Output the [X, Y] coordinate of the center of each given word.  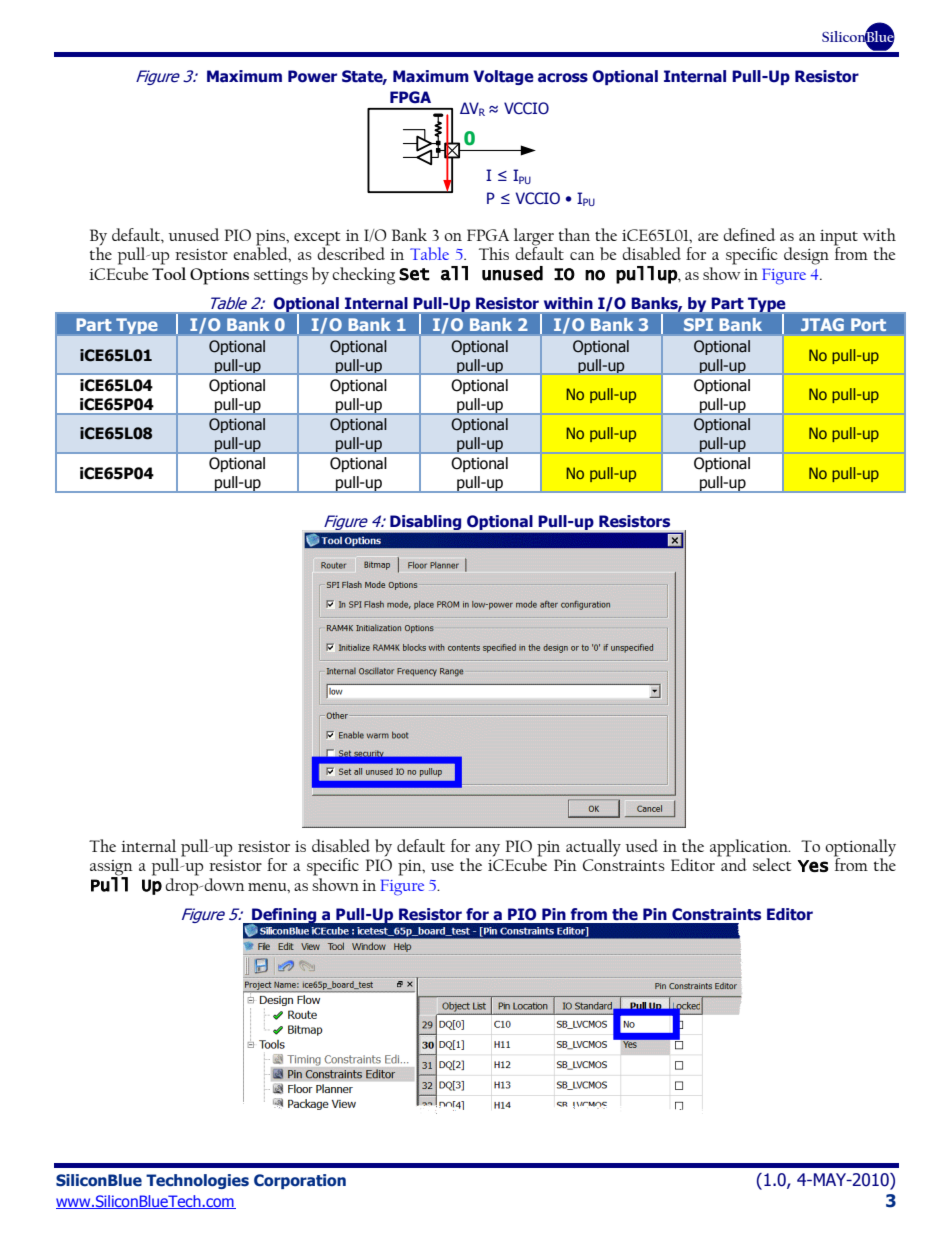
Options [219, 276]
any [487, 850]
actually [593, 848]
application [750, 849]
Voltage [503, 77]
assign [111, 869]
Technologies [197, 1181]
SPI [698, 324]
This [494, 253]
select [772, 864]
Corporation [300, 1181]
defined [749, 234]
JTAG [822, 324]
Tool [169, 273]
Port [868, 324]
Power [312, 76]
